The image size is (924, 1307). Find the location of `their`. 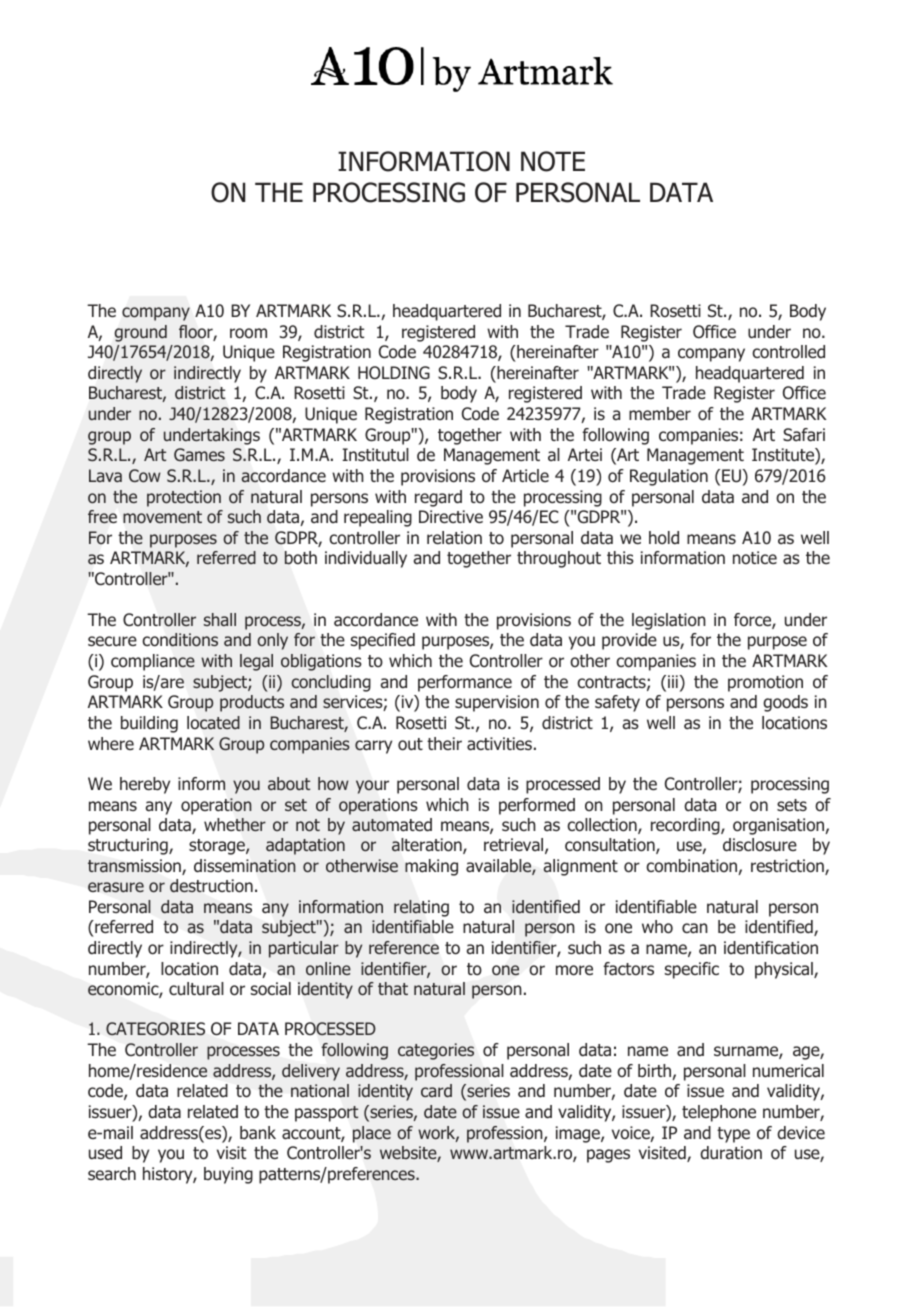

their is located at coordinates (444, 743).
